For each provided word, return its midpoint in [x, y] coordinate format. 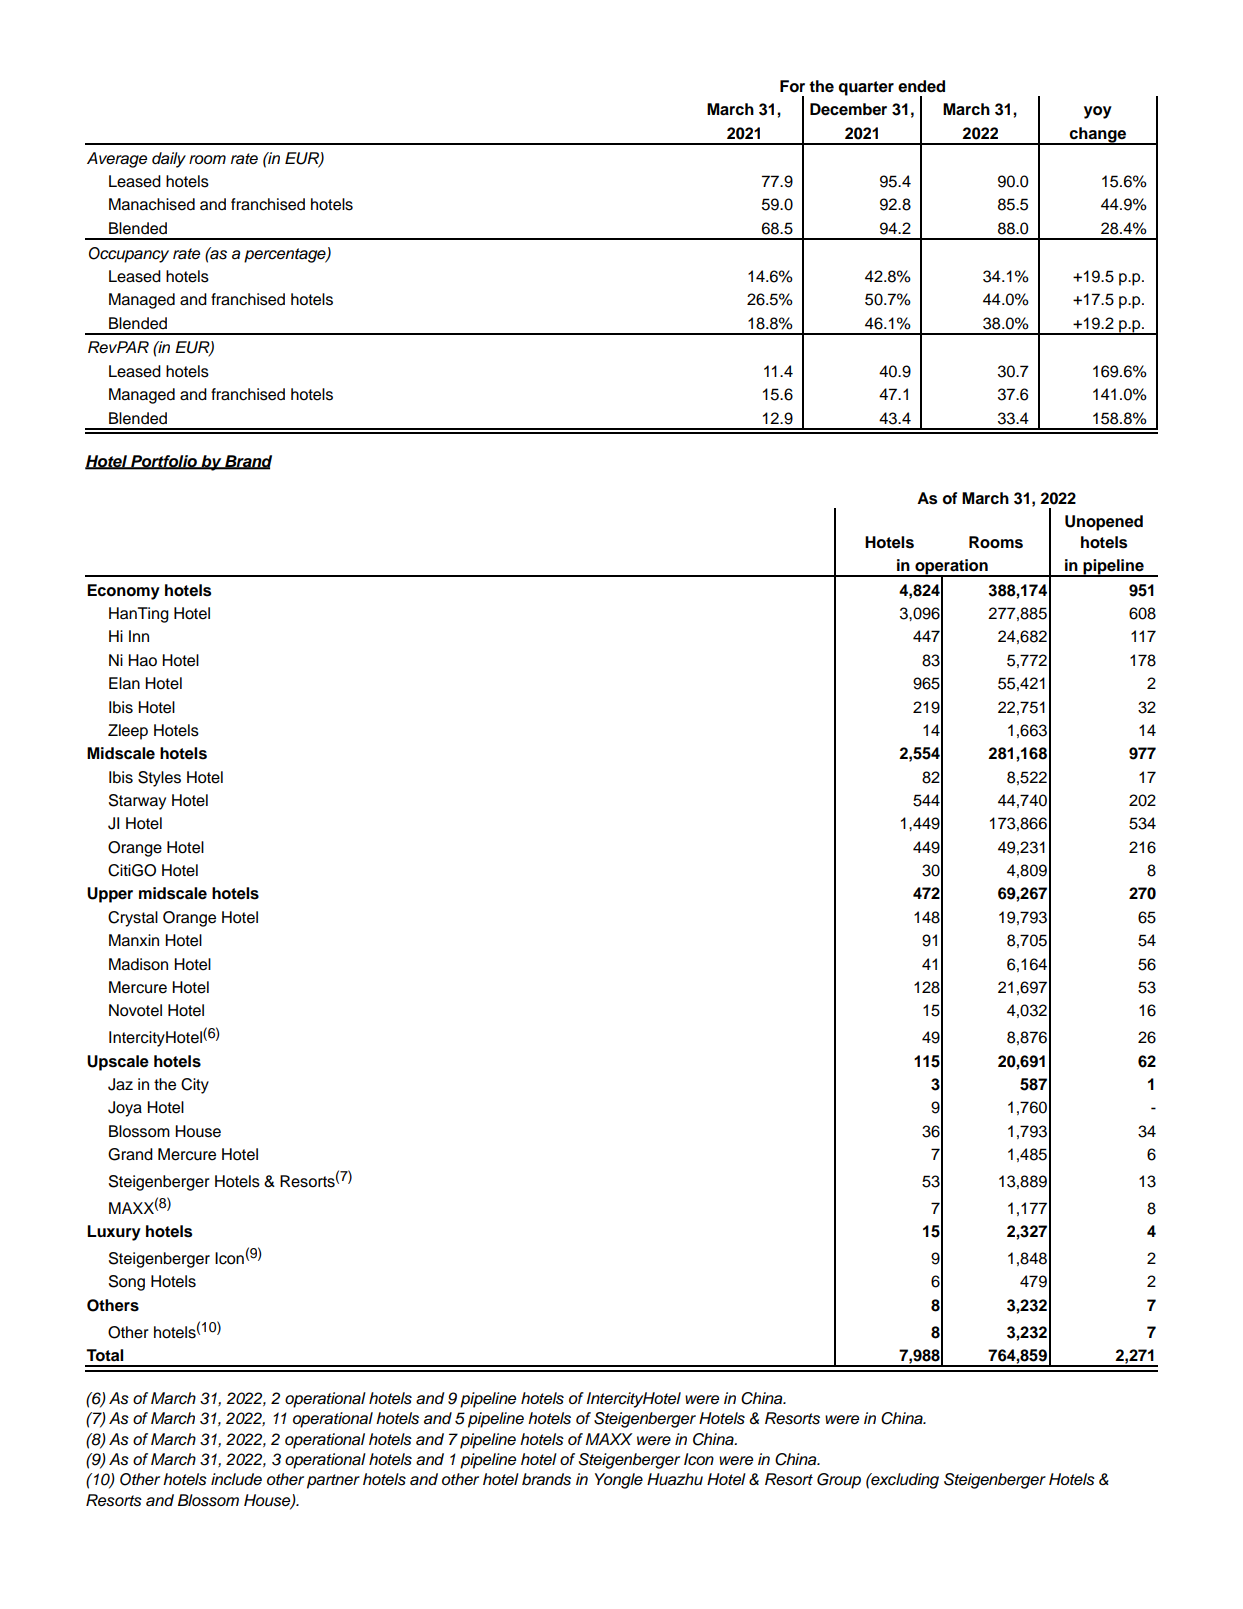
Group [839, 1481]
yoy [1098, 112]
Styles [159, 779]
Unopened [1104, 523]
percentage [286, 255]
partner [333, 1481]
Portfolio [164, 462]
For [792, 86]
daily [169, 160]
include [236, 1479]
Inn [139, 636]
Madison [138, 964]
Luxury [114, 1233]
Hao [142, 660]
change [1098, 136]
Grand [130, 1154]
